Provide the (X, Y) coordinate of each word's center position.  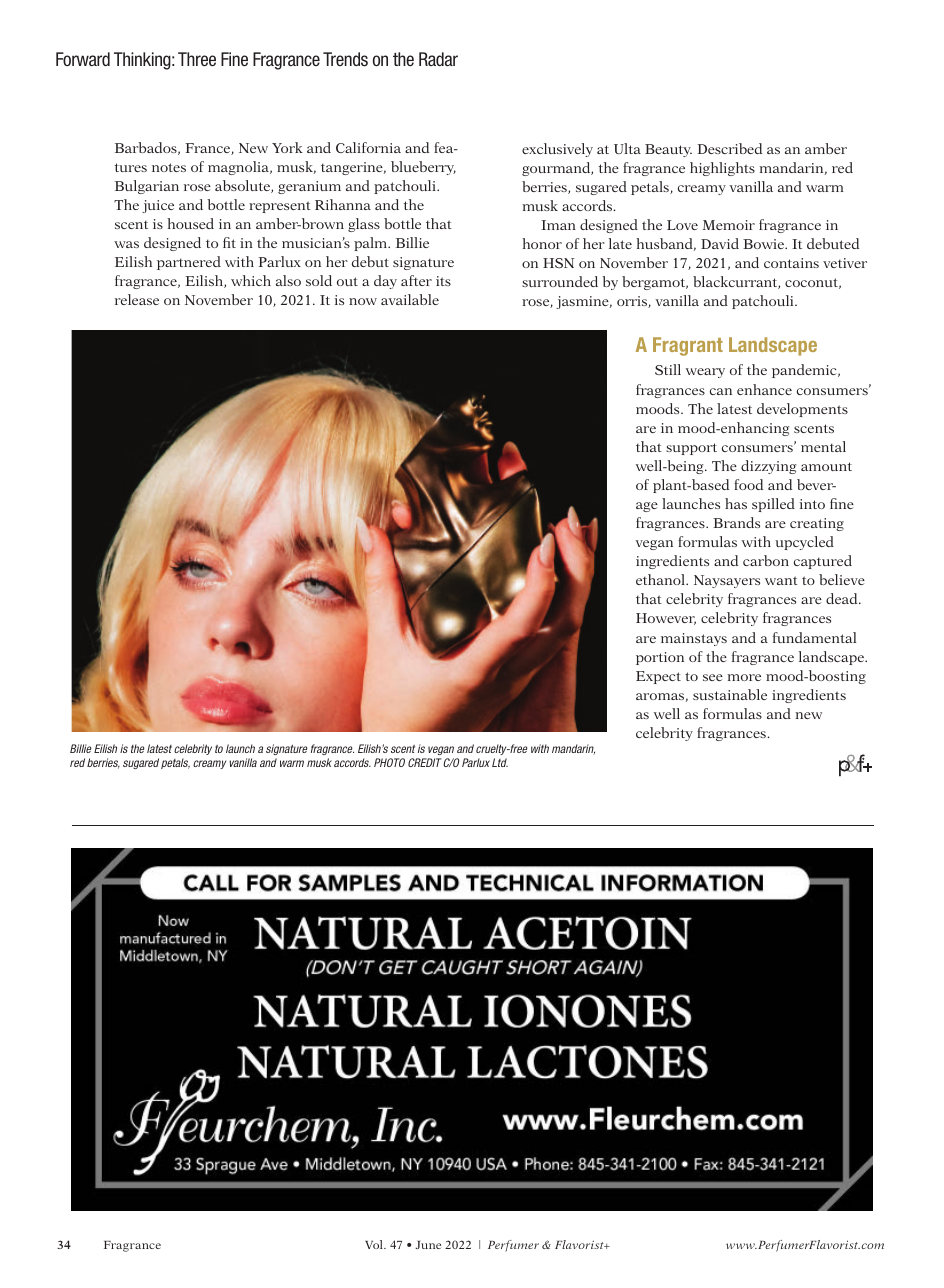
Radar (438, 59)
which (251, 280)
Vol (375, 1244)
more (744, 677)
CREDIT (425, 762)
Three (197, 59)
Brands (736, 522)
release (137, 299)
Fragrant (688, 346)
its (443, 281)
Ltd (500, 762)
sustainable (730, 694)
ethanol (661, 579)
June (428, 1245)
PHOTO (389, 762)
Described (729, 148)
